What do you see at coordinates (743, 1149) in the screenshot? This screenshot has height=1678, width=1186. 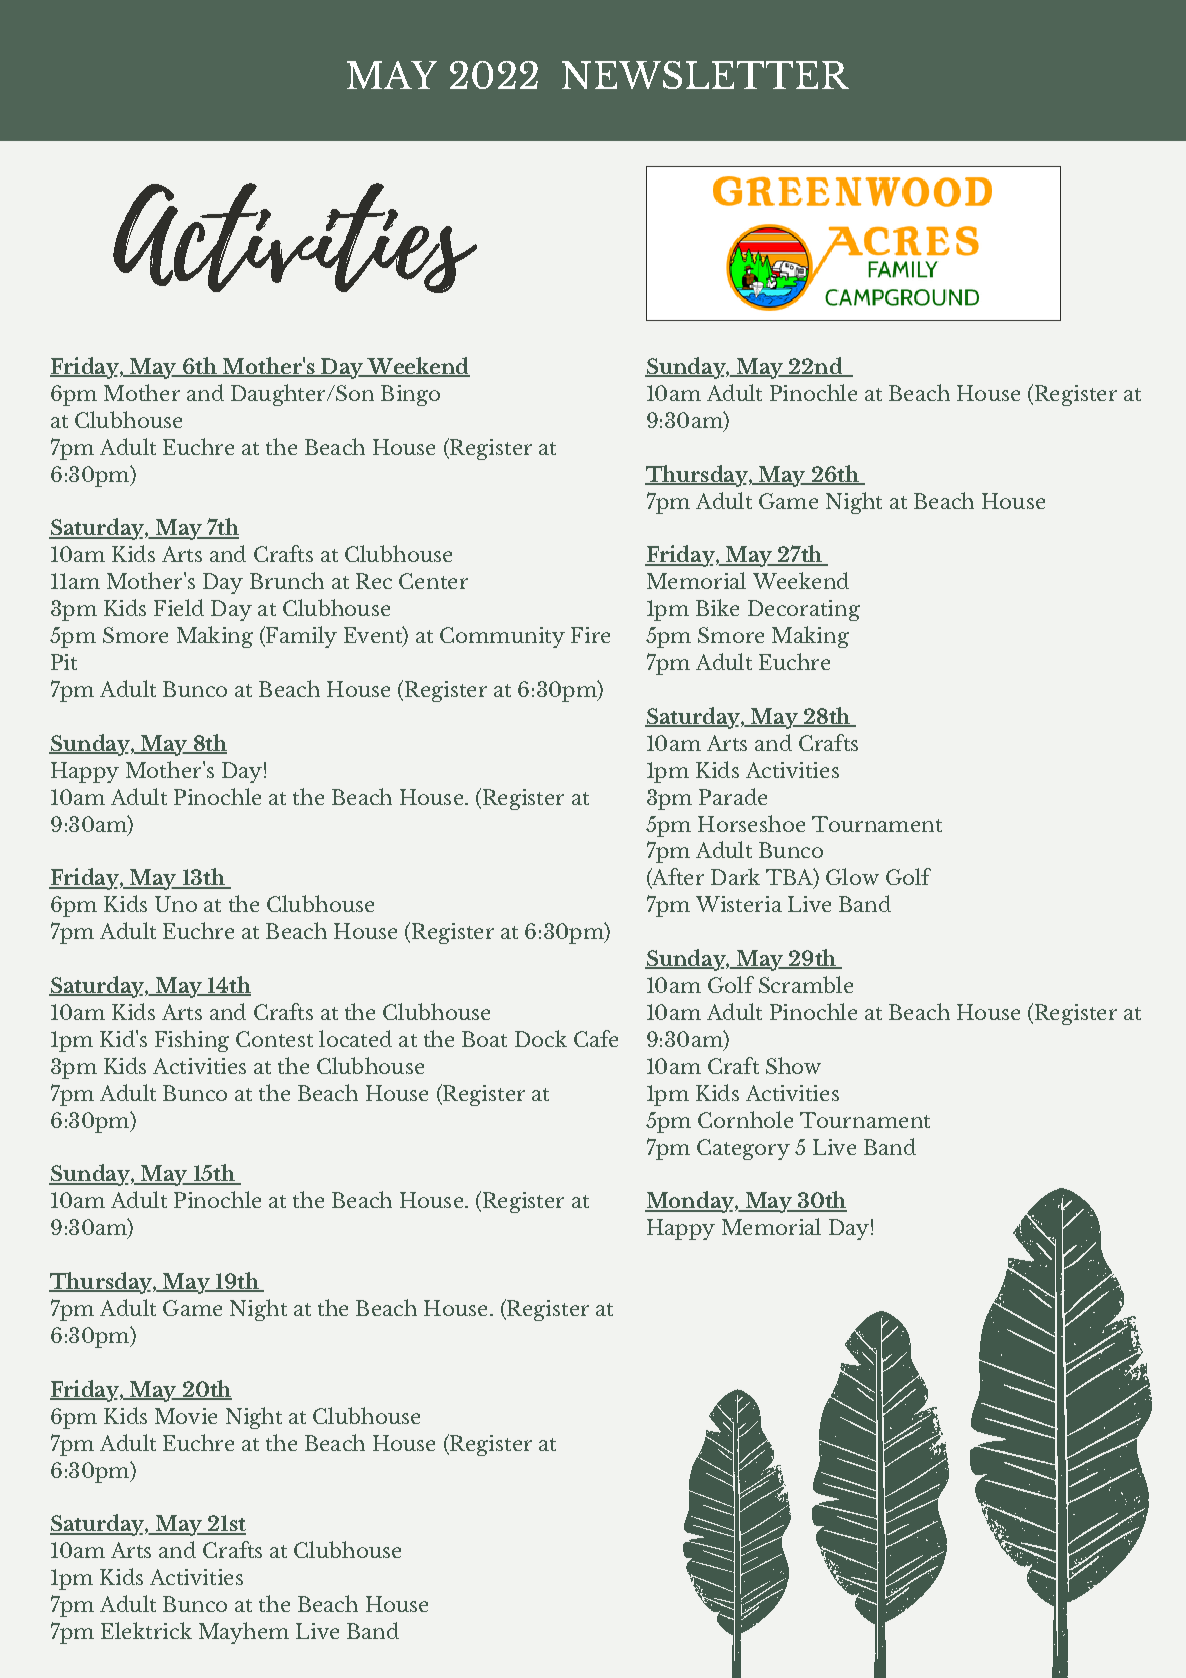 I see `Category` at bounding box center [743, 1149].
